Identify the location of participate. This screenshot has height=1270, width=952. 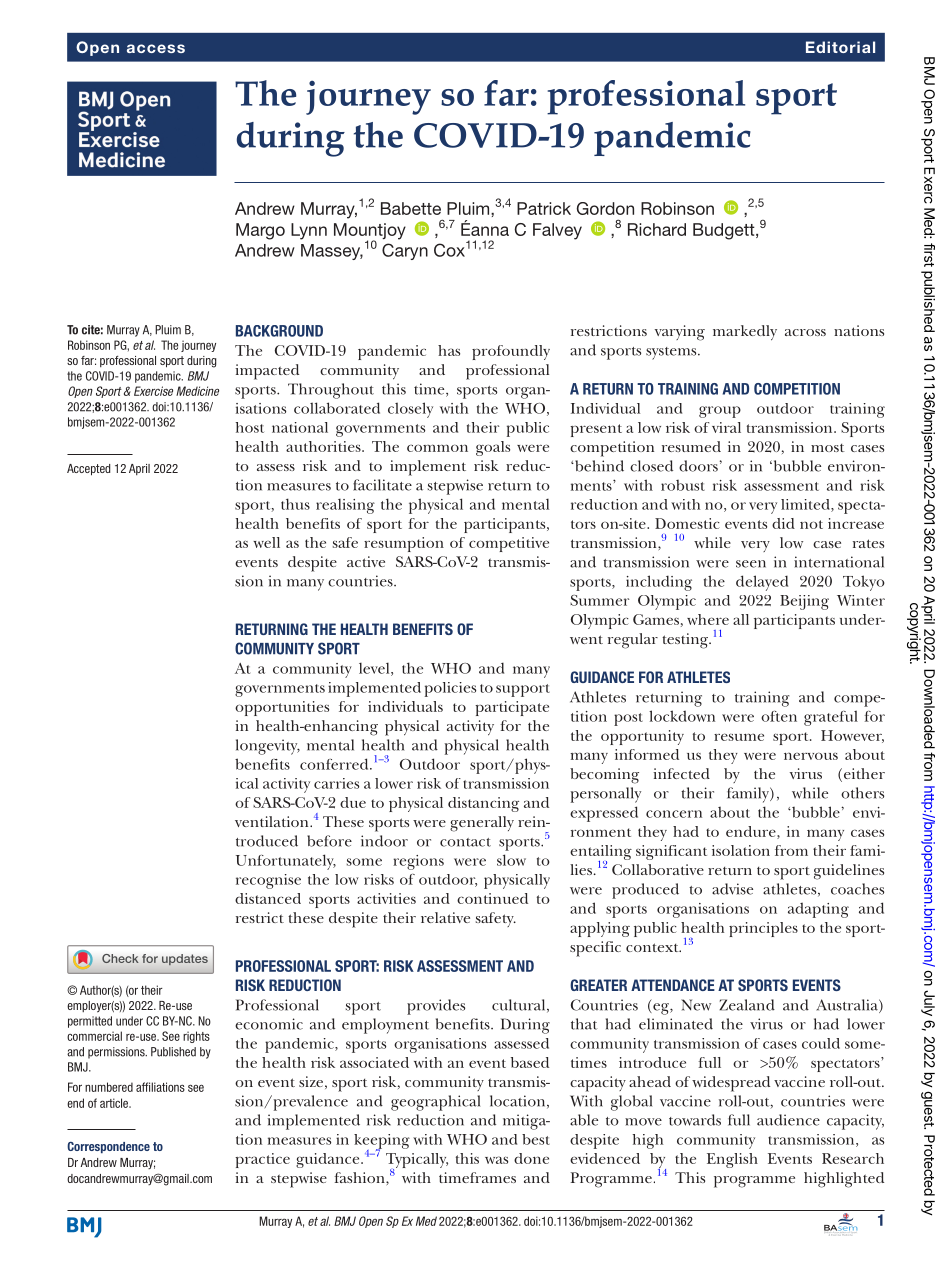
(512, 708).
